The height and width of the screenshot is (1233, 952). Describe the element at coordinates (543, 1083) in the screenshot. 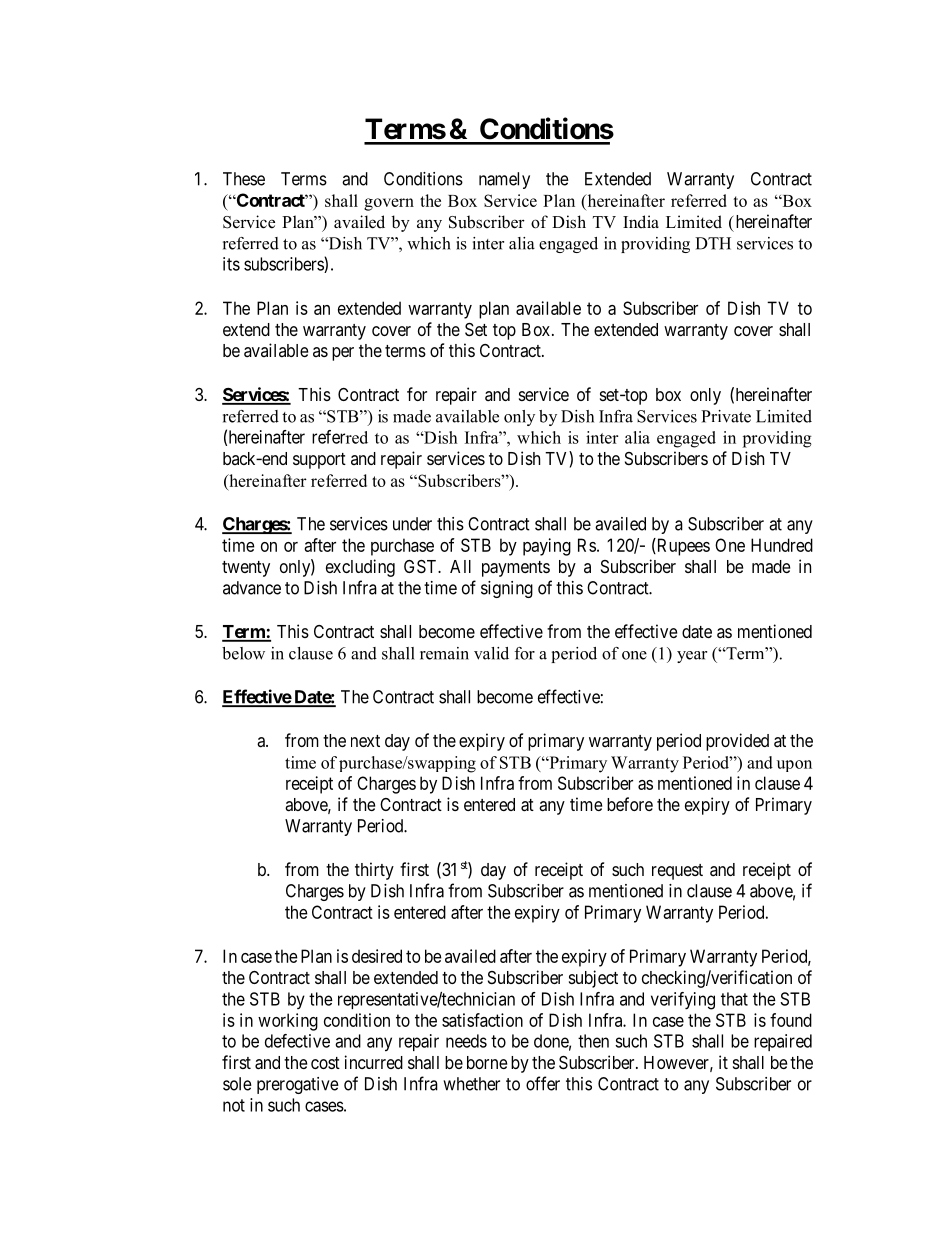

I see `offer` at that location.
